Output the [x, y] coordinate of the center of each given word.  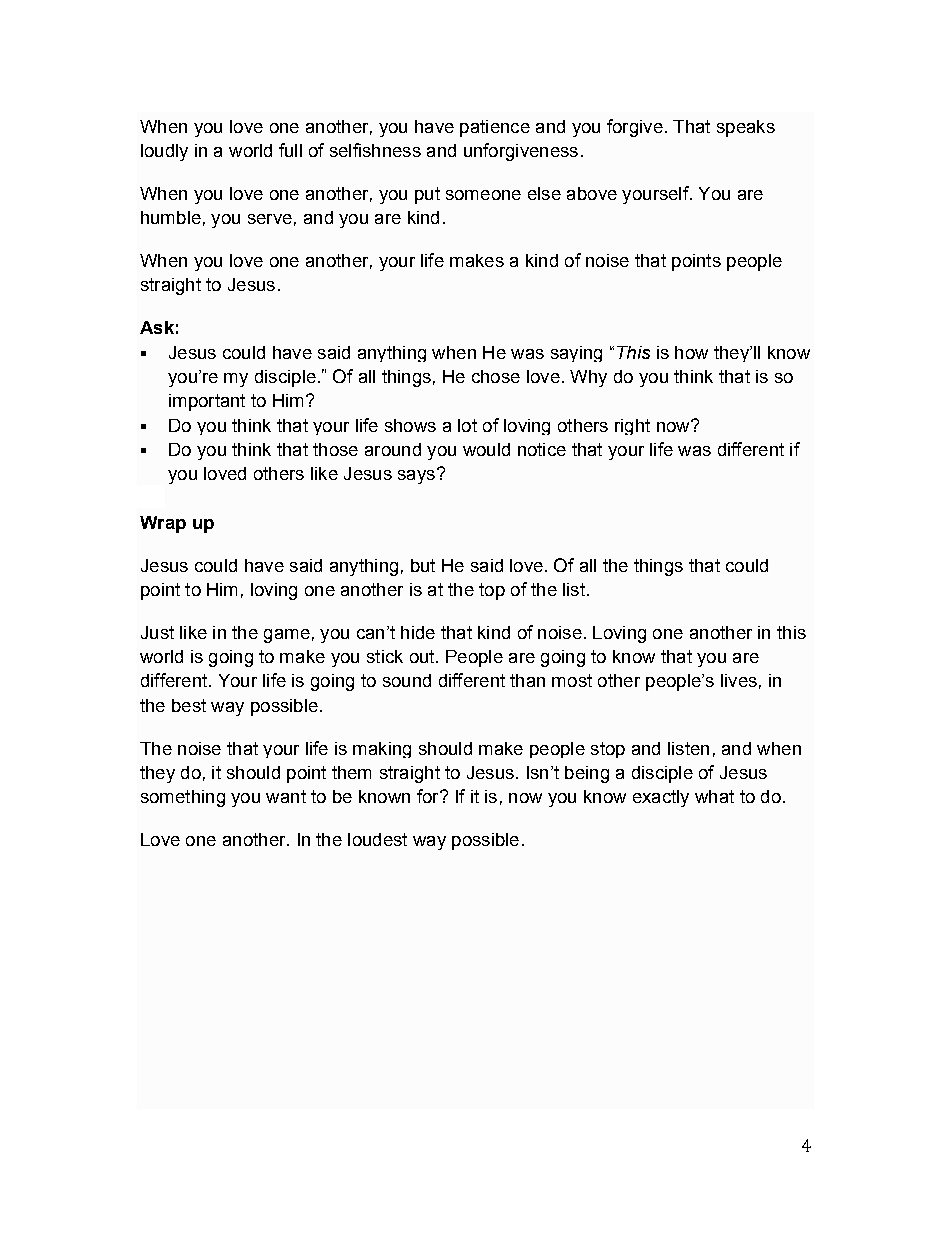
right [632, 427]
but [423, 565]
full [290, 150]
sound [407, 680]
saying [576, 354]
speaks [746, 128]
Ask [157, 327]
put [427, 195]
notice [542, 449]
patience [495, 128]
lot [467, 425]
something [183, 798]
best [189, 705]
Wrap [163, 524]
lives [739, 680]
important [207, 402]
